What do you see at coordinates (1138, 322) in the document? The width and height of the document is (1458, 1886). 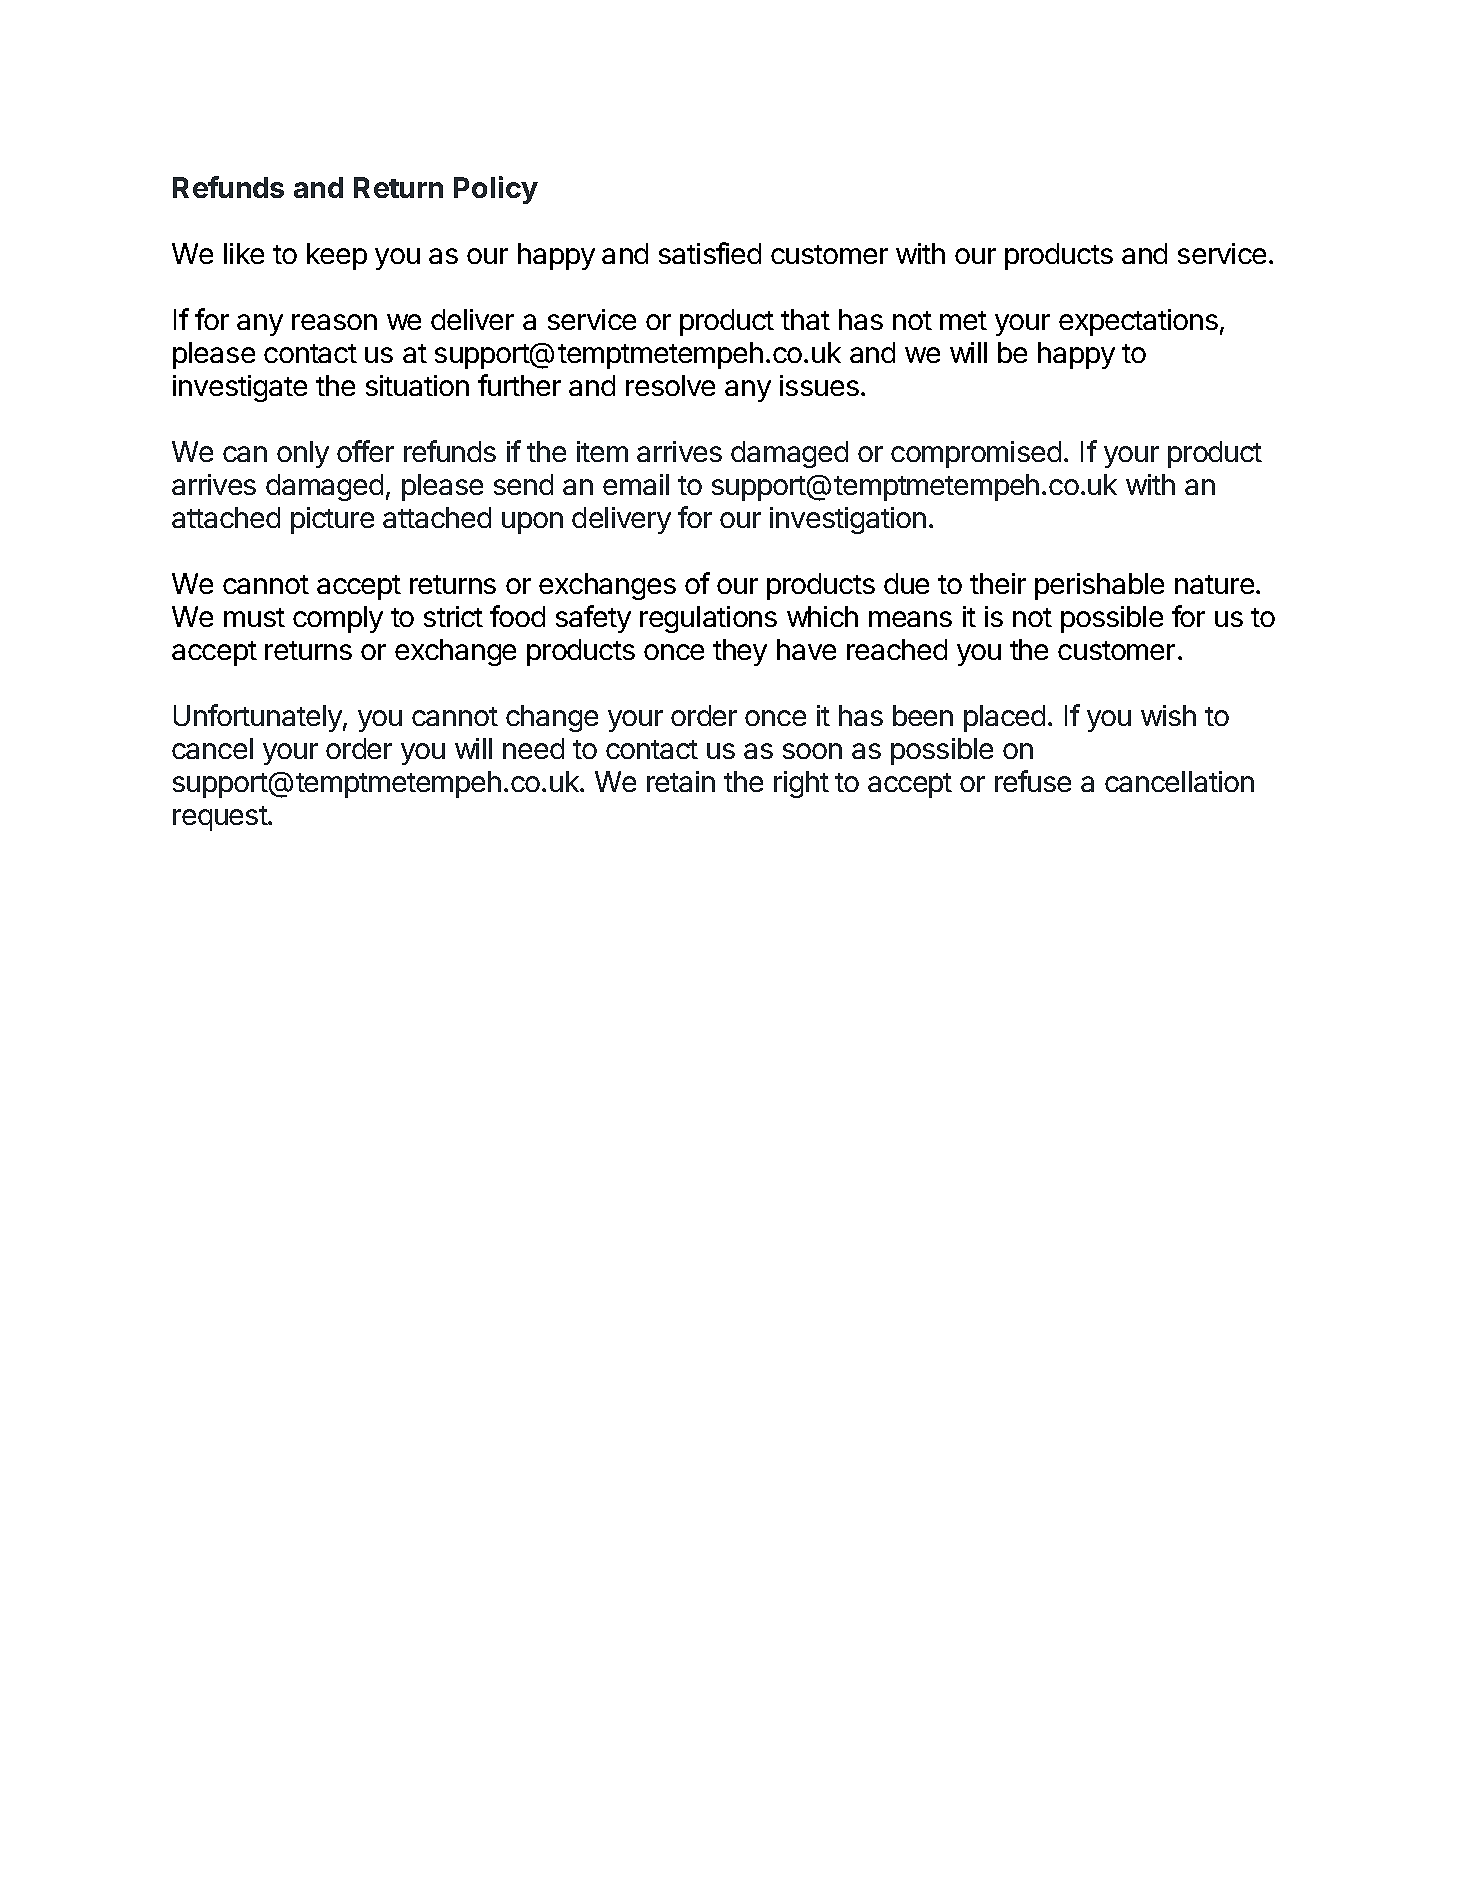 I see `expectations` at bounding box center [1138, 322].
